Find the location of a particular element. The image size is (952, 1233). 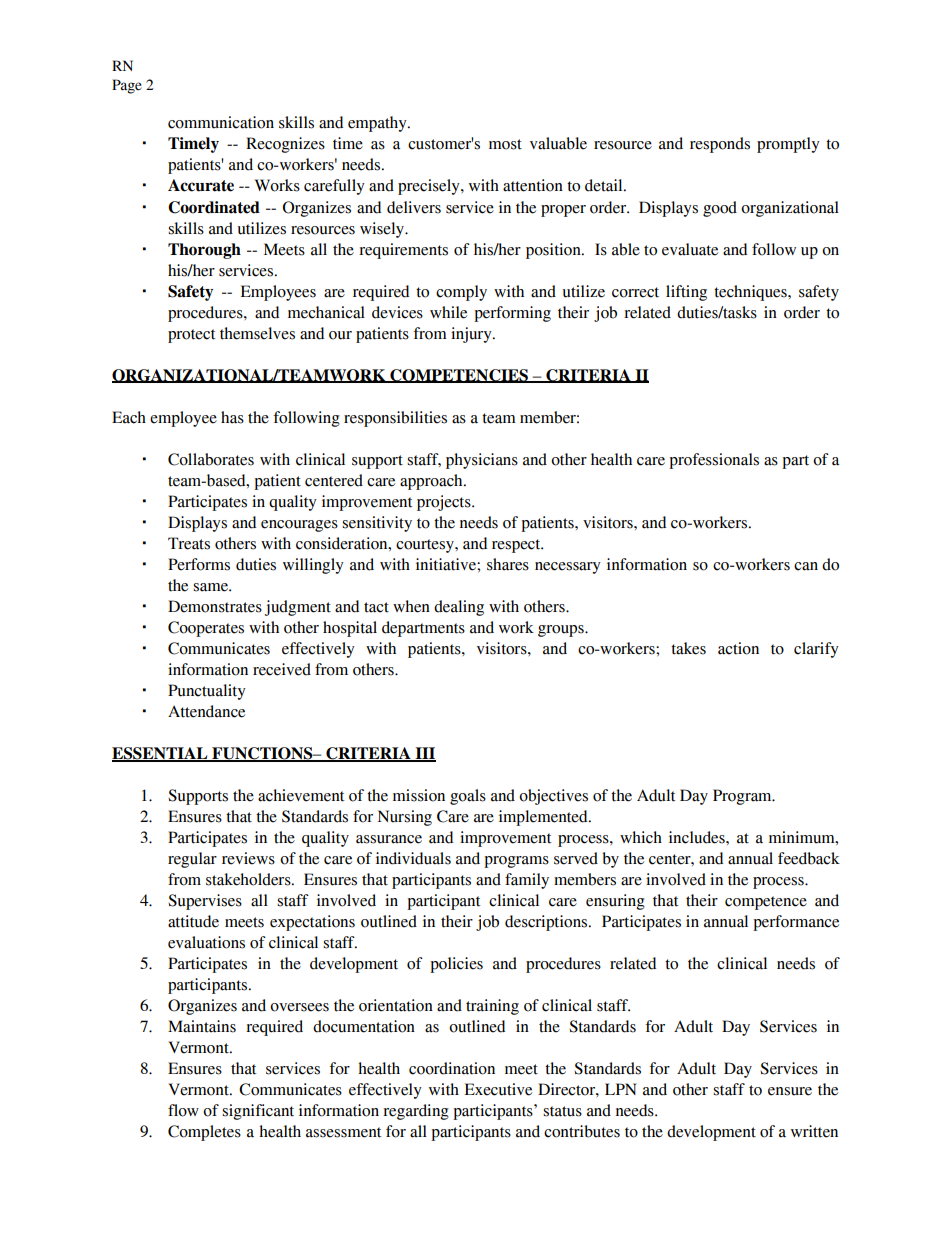

Executive is located at coordinates (498, 1089).
